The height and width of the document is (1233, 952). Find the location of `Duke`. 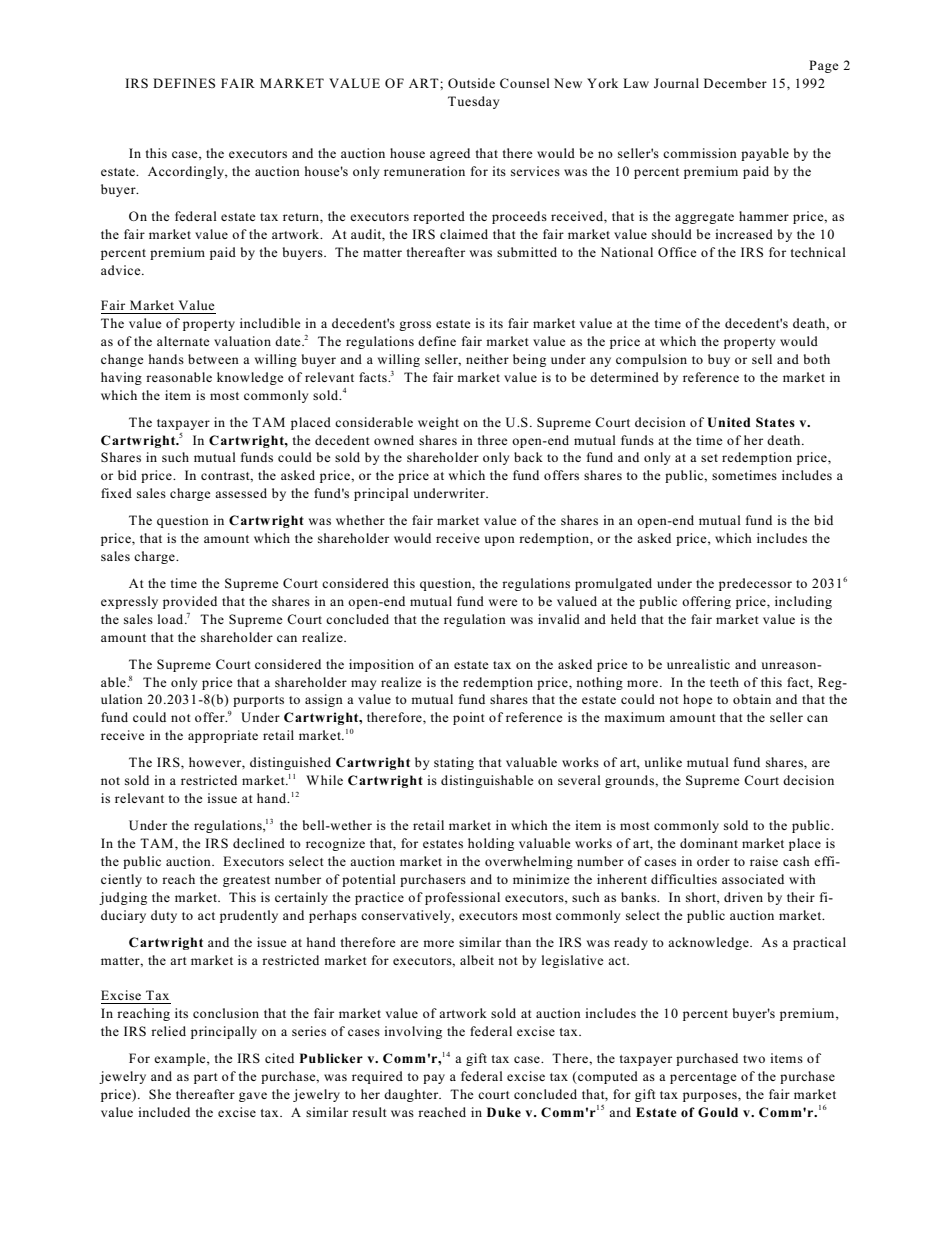

Duke is located at coordinates (504, 1112).
